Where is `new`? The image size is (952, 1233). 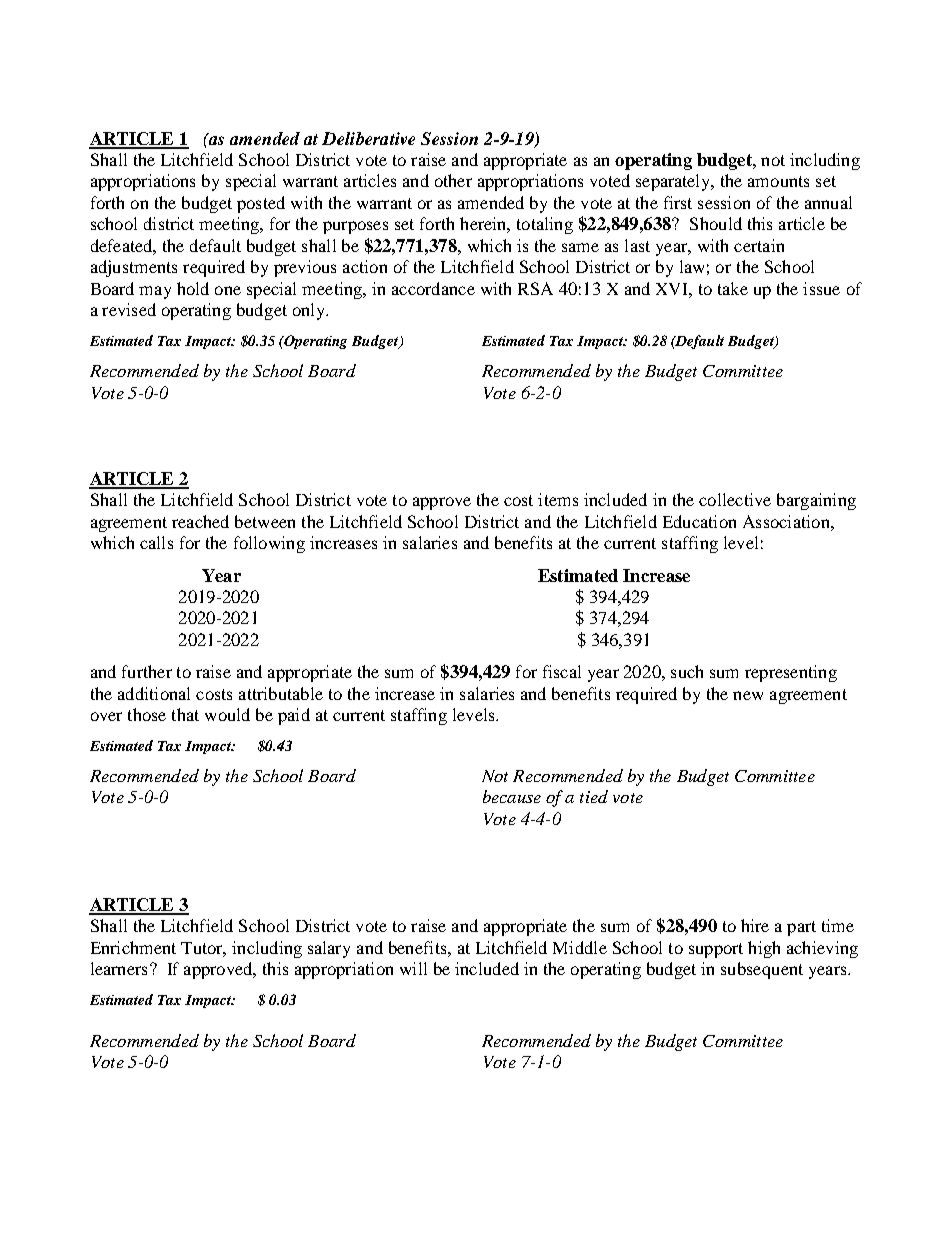 new is located at coordinates (748, 695).
